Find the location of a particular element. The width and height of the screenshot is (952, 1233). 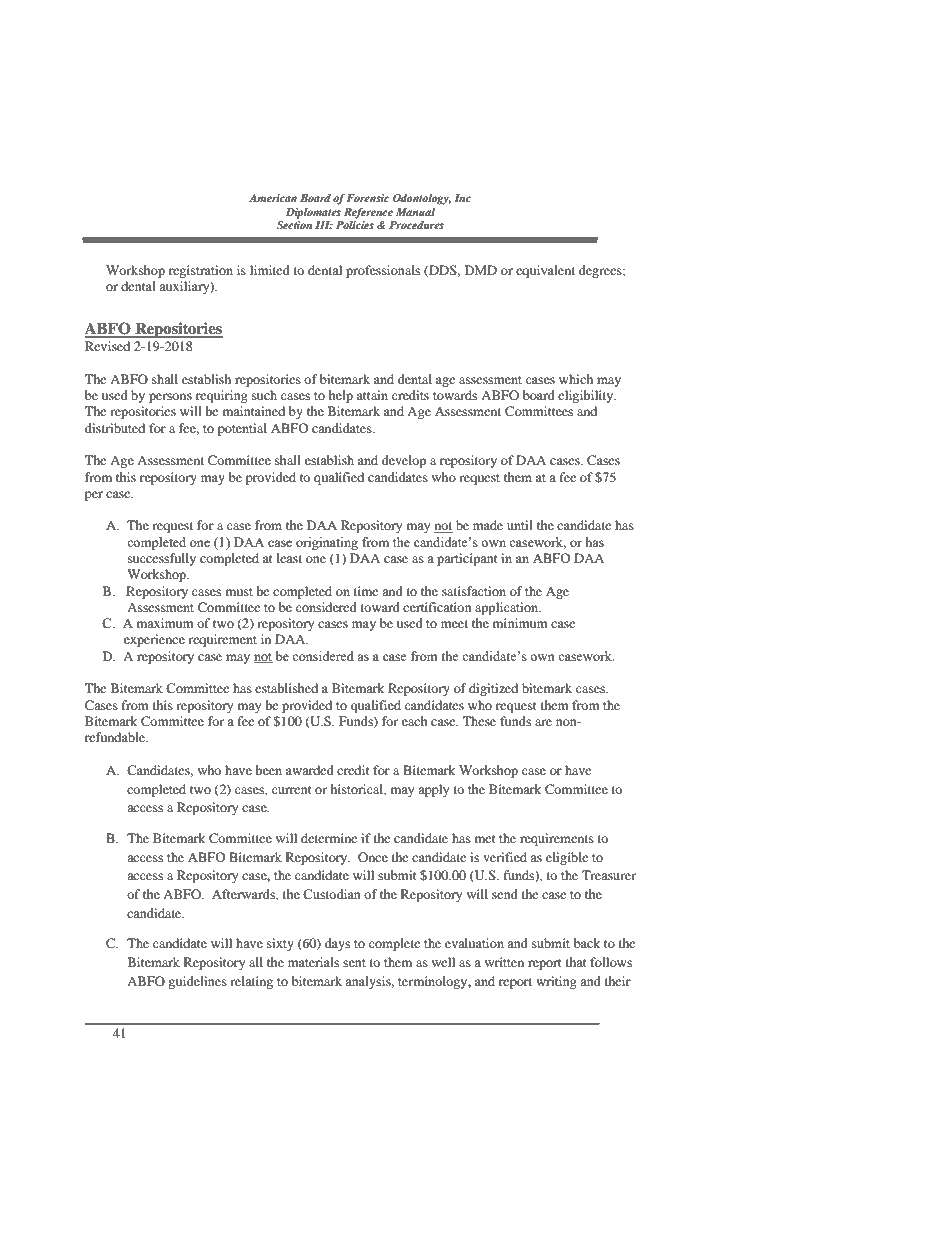

equivalent is located at coordinates (545, 271).
